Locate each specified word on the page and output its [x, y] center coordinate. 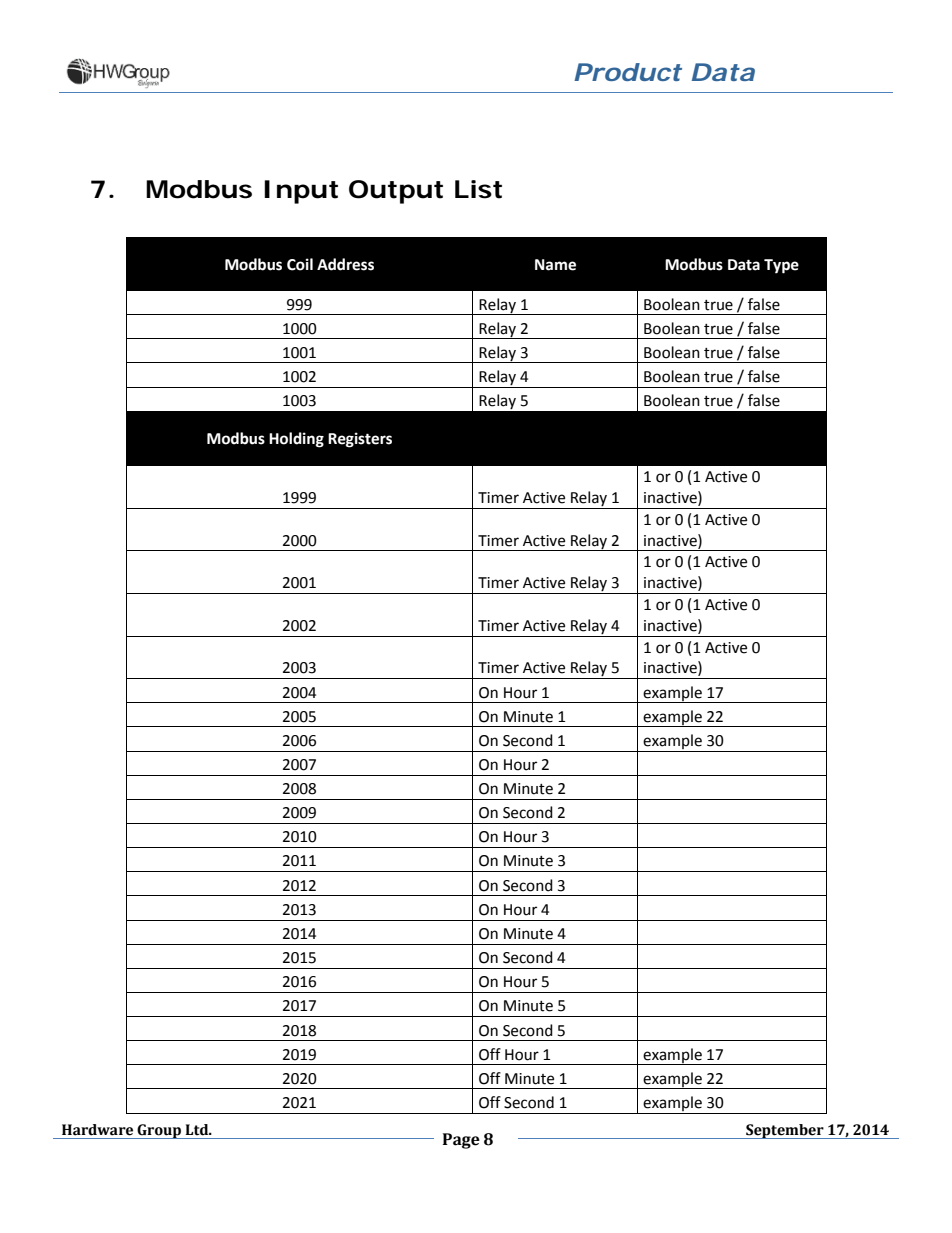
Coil [300, 264]
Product [627, 72]
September [785, 1131]
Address [345, 264]
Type [781, 266]
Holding [296, 440]
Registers [360, 440]
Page [461, 1141]
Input [301, 192]
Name [555, 265]
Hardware [97, 1130]
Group [159, 1131]
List [478, 189]
